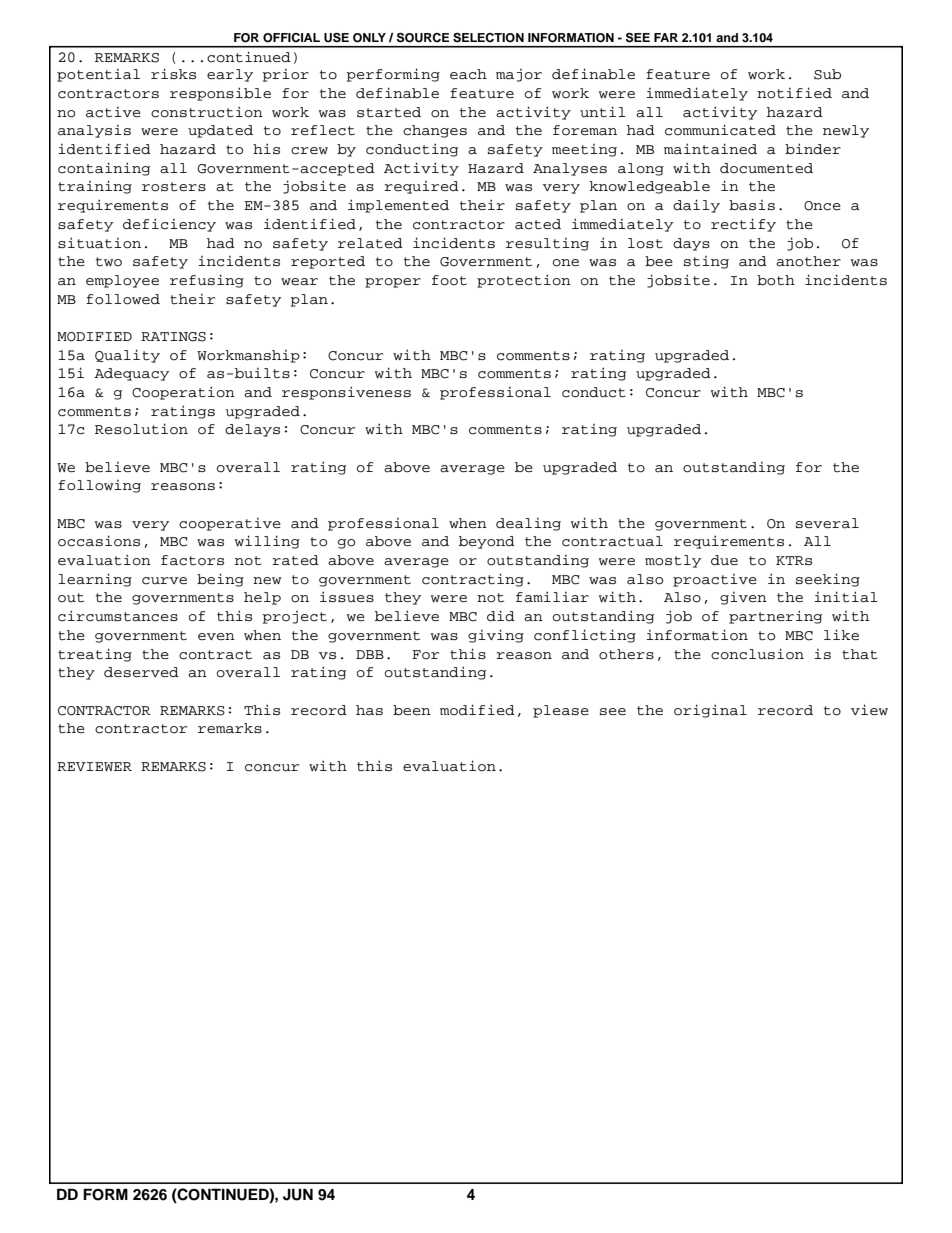  I want to click on risks, so click(173, 73).
